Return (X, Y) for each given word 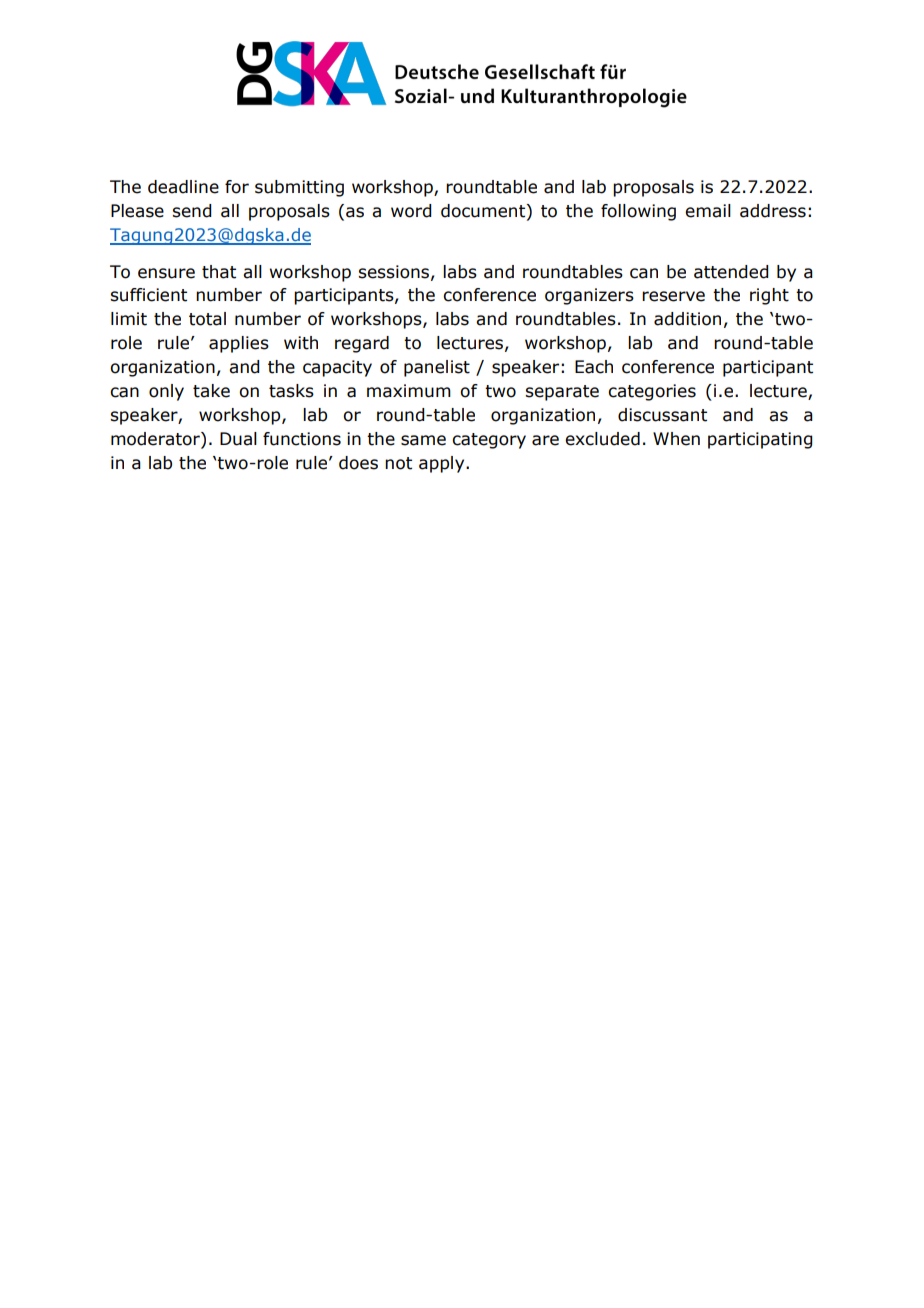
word (411, 211)
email (708, 211)
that (219, 272)
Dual (238, 439)
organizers (589, 296)
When (676, 439)
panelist (437, 368)
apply (443, 464)
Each (594, 367)
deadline (183, 187)
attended (731, 272)
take (211, 391)
